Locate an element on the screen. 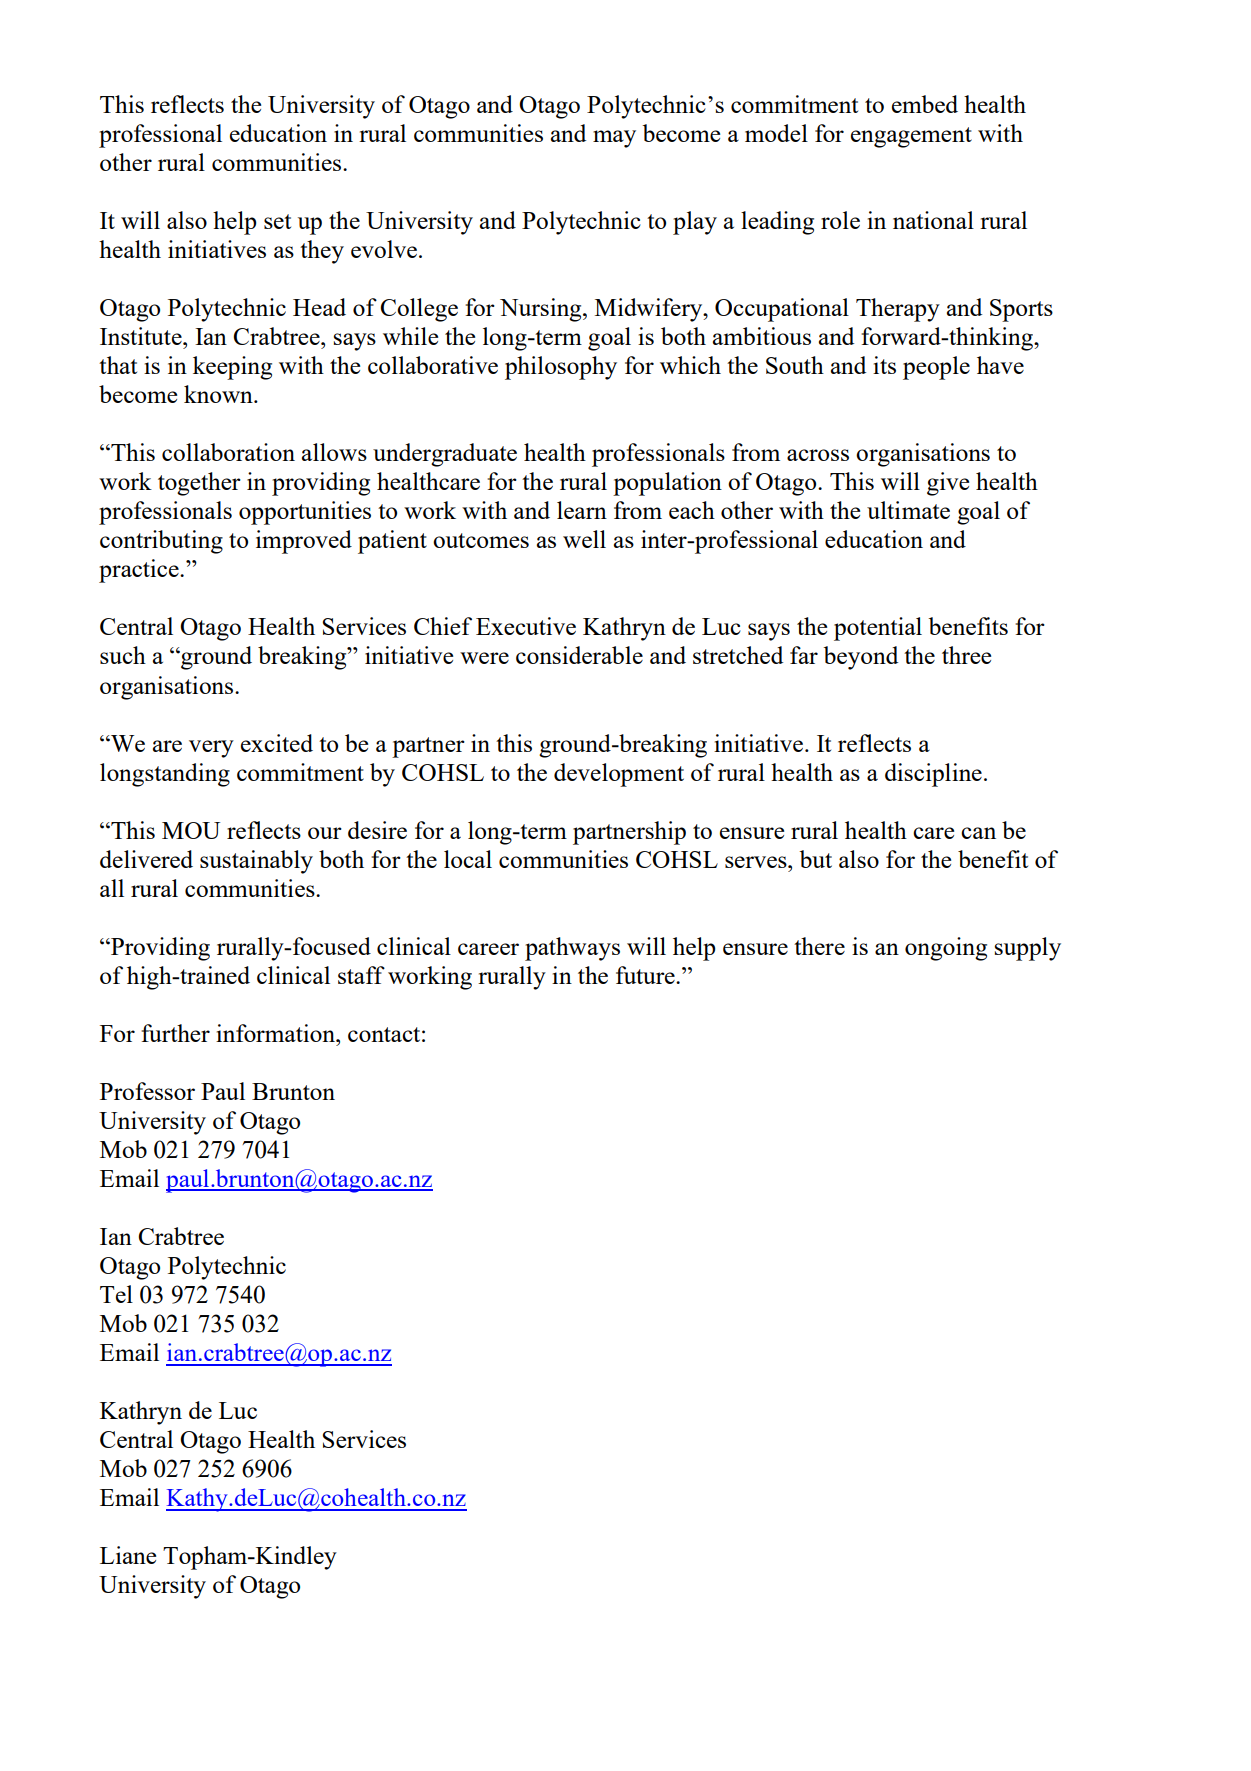  future is located at coordinates (646, 975).
